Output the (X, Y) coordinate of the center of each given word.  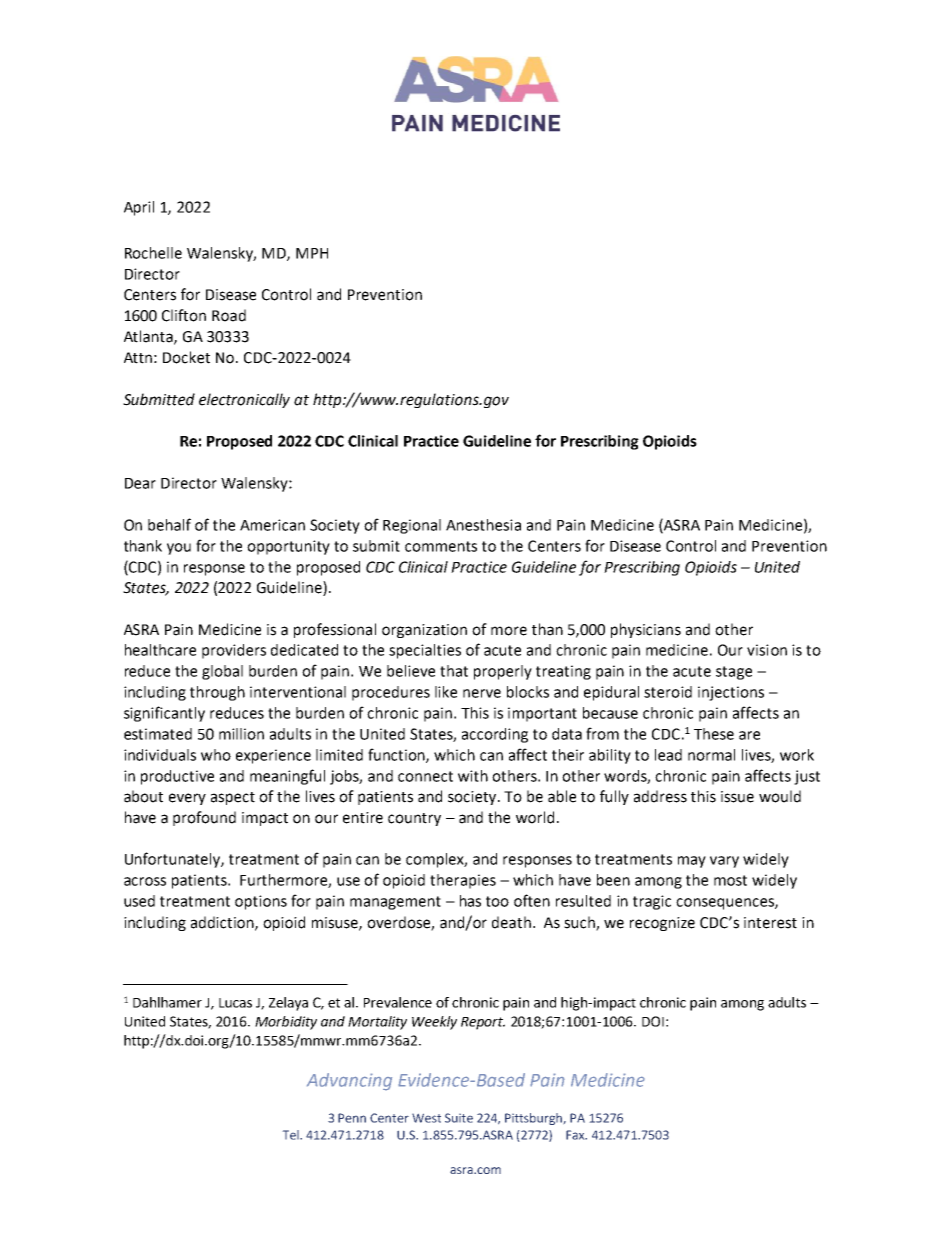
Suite (459, 1118)
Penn (352, 1118)
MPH (312, 253)
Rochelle (153, 253)
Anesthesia (483, 525)
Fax (576, 1135)
